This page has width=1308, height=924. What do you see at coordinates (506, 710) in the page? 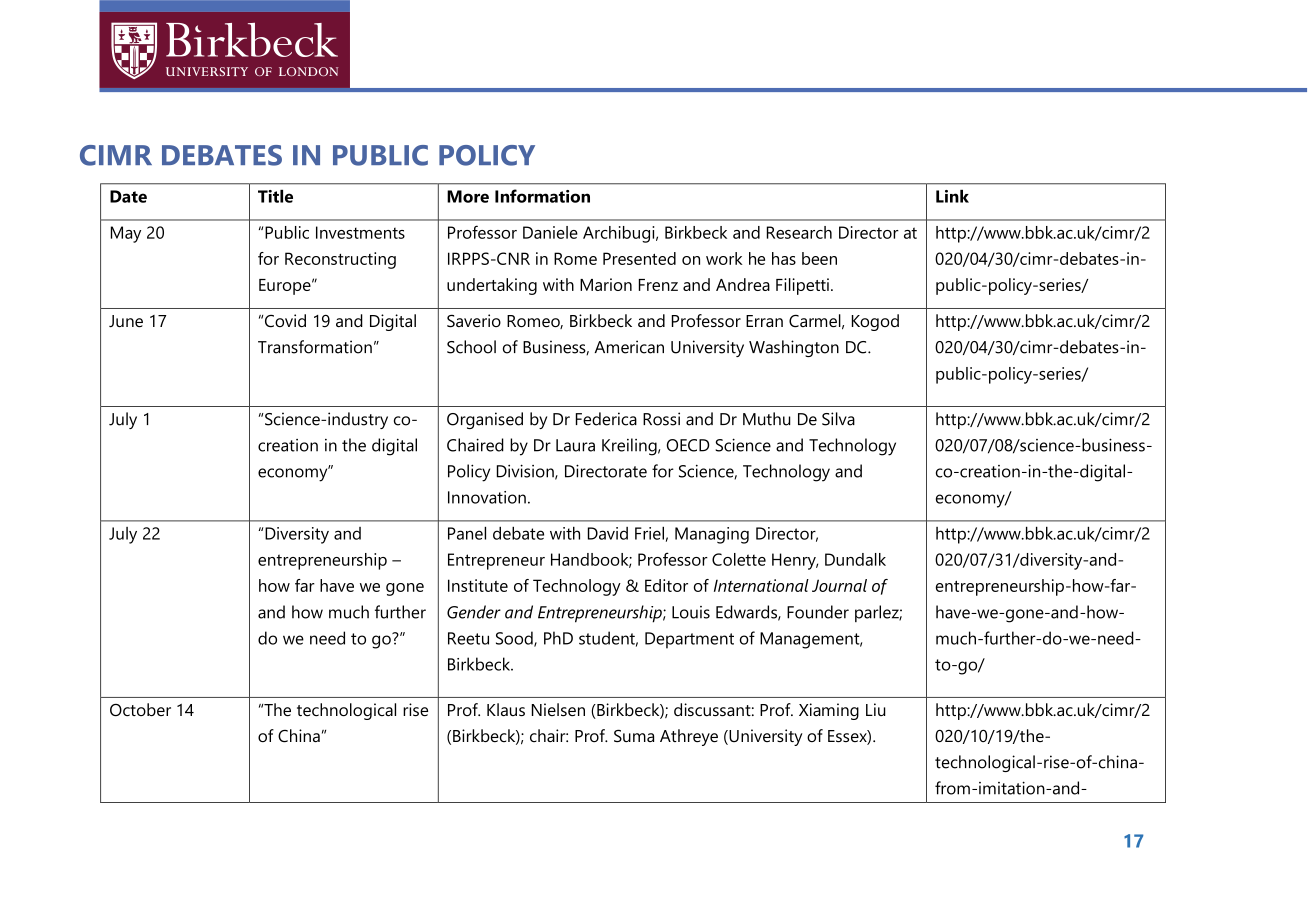
I see `Klaus` at bounding box center [506, 710].
